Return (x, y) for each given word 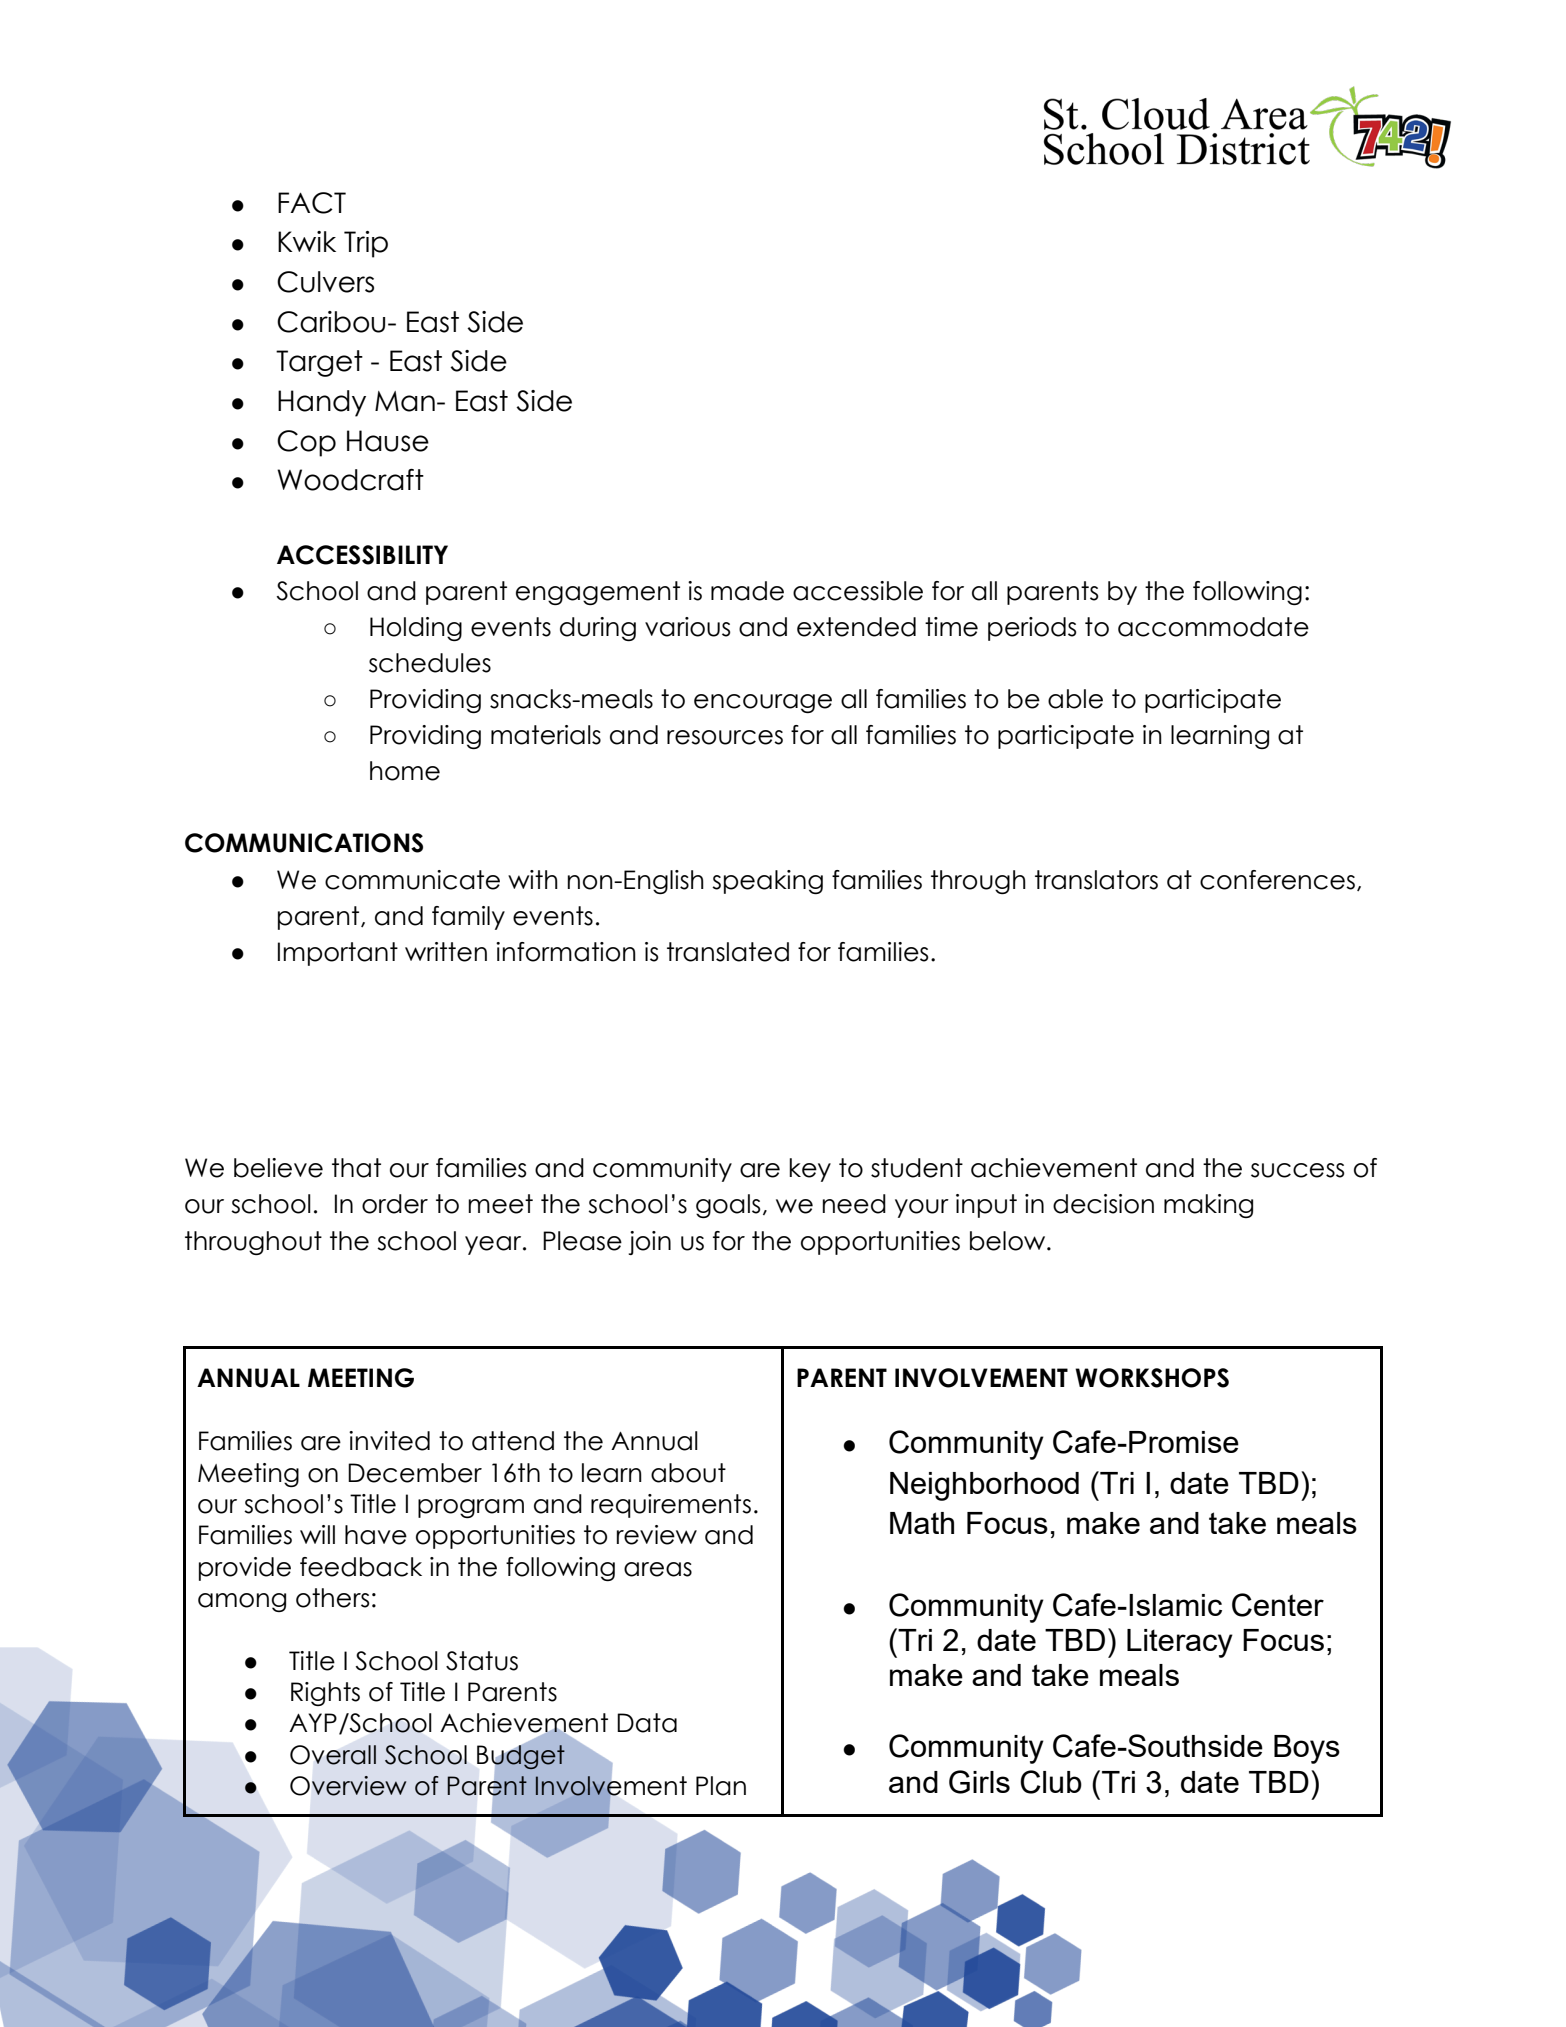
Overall (333, 1755)
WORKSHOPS (1152, 1378)
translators (1096, 880)
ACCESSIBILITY (362, 555)
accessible (858, 591)
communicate (412, 880)
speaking (767, 882)
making (1208, 1206)
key (810, 1170)
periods (1032, 629)
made (747, 591)
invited (389, 1441)
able (1075, 699)
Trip (366, 244)
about (688, 1473)
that (356, 1168)
